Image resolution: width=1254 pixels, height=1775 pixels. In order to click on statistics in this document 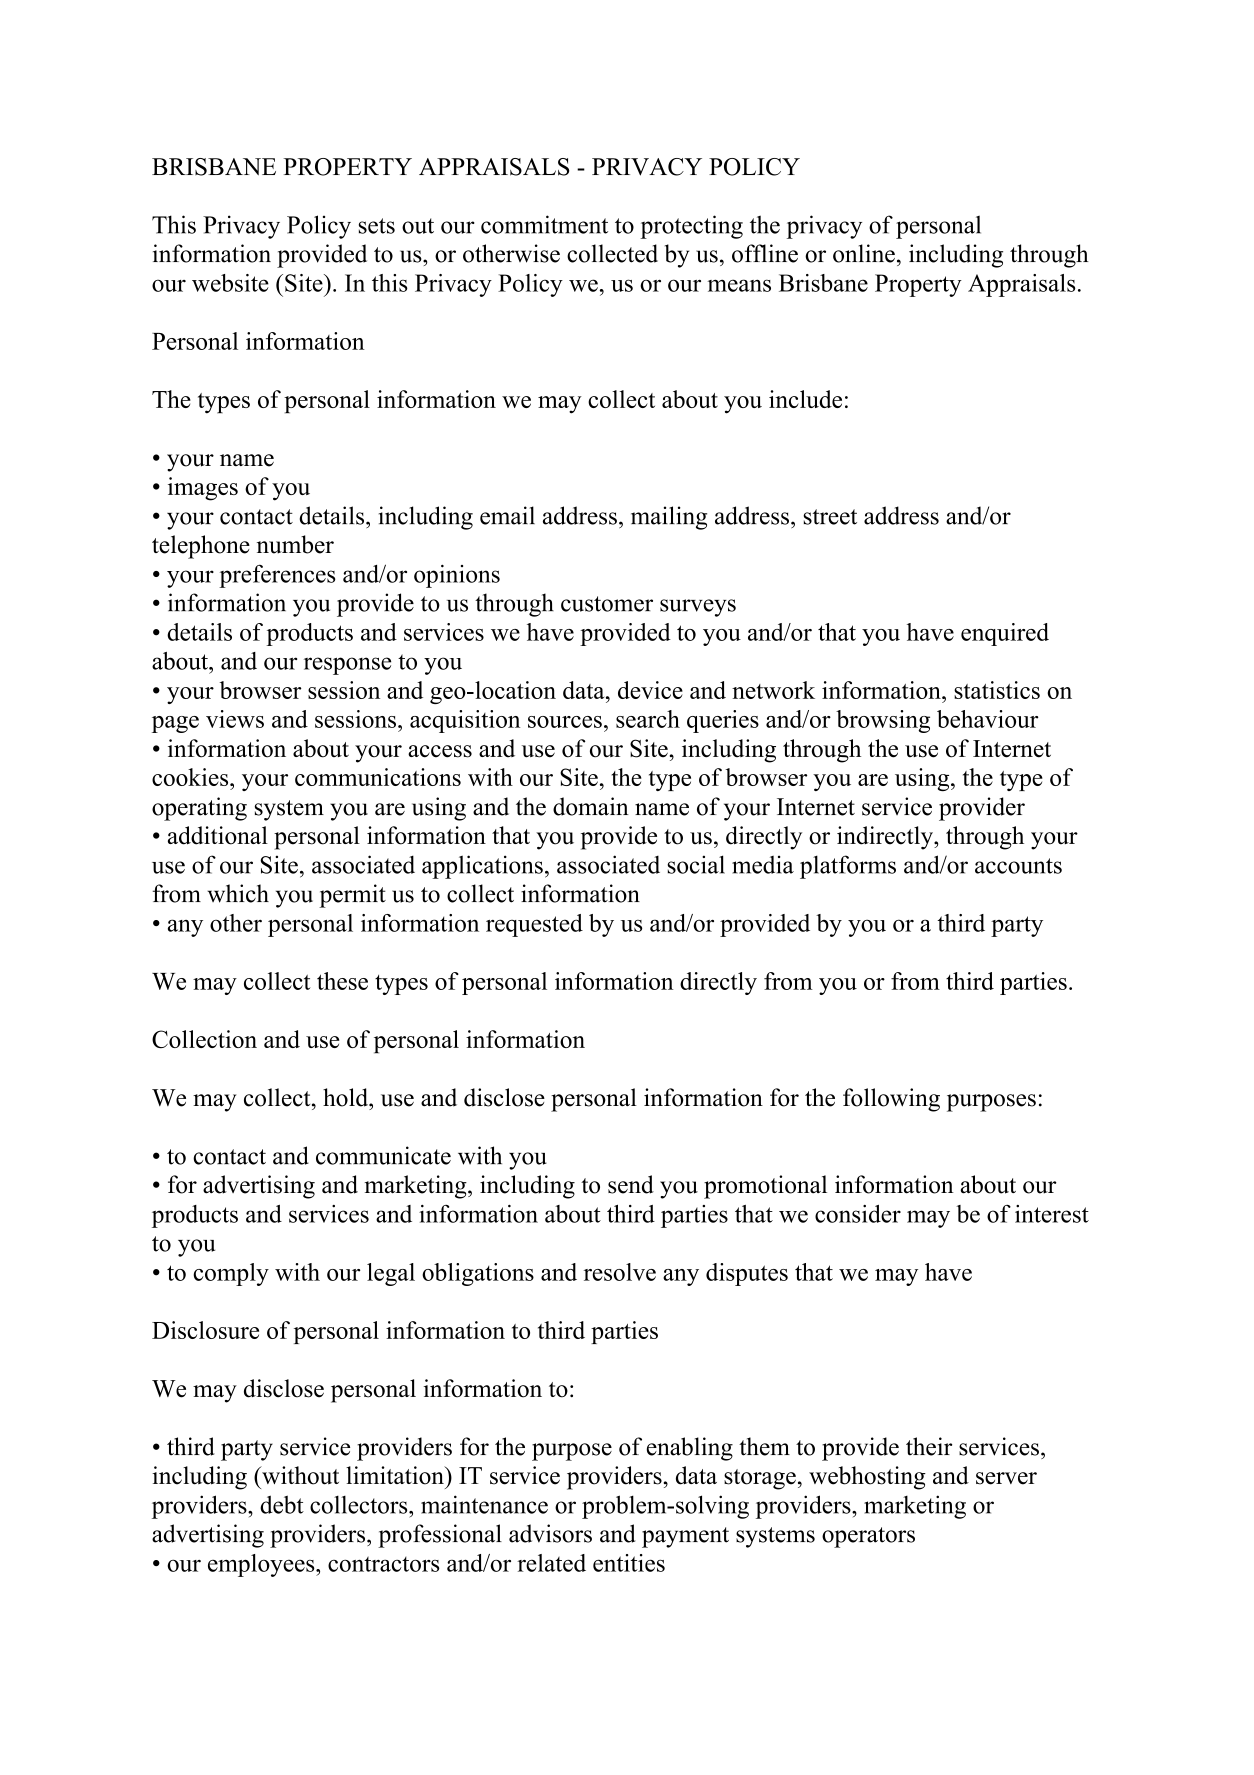, I will do `click(997, 690)`.
